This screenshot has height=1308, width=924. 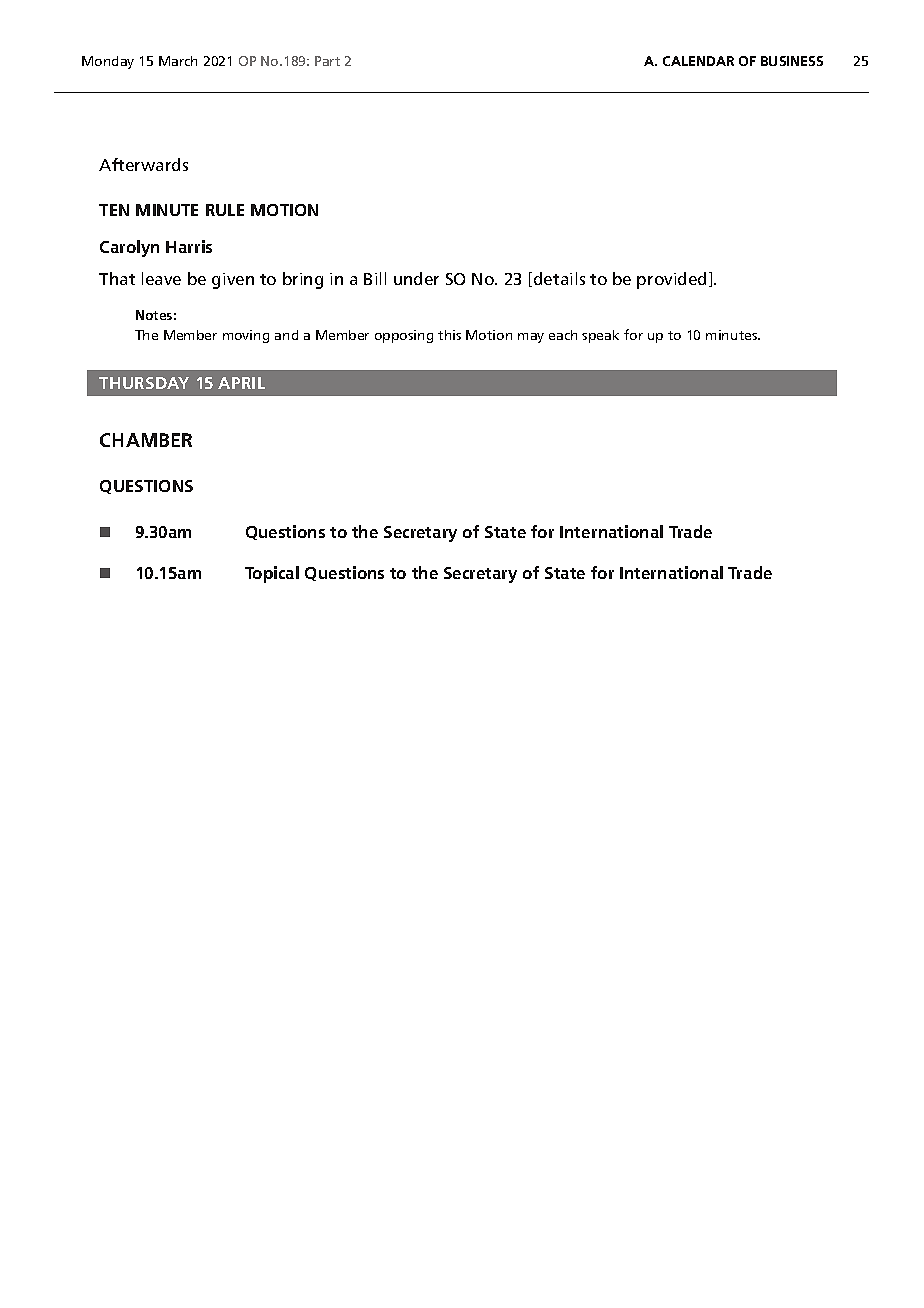 What do you see at coordinates (327, 61) in the screenshot?
I see `Part` at bounding box center [327, 61].
